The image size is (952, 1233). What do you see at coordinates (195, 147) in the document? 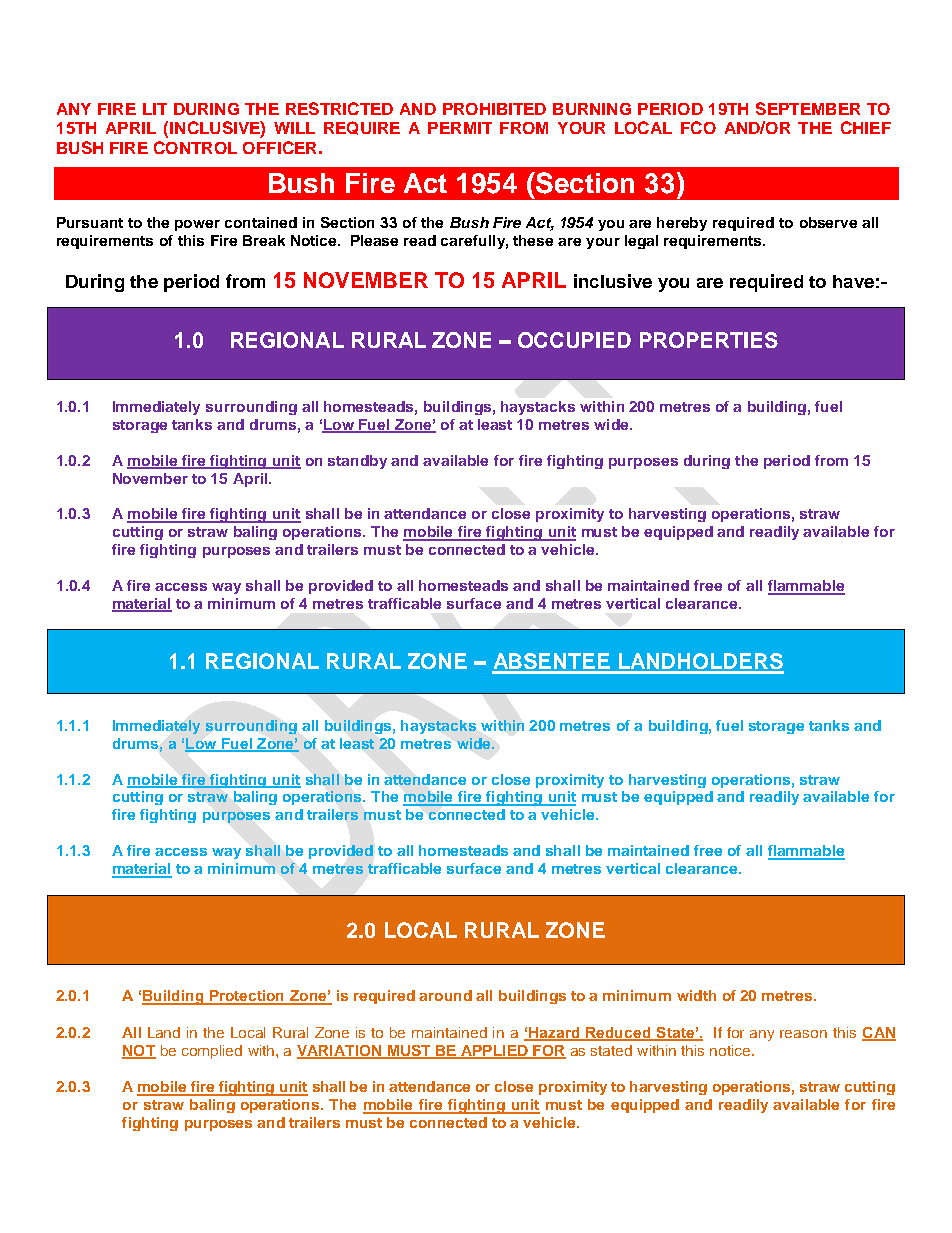
I see `CONTROL` at bounding box center [195, 147].
